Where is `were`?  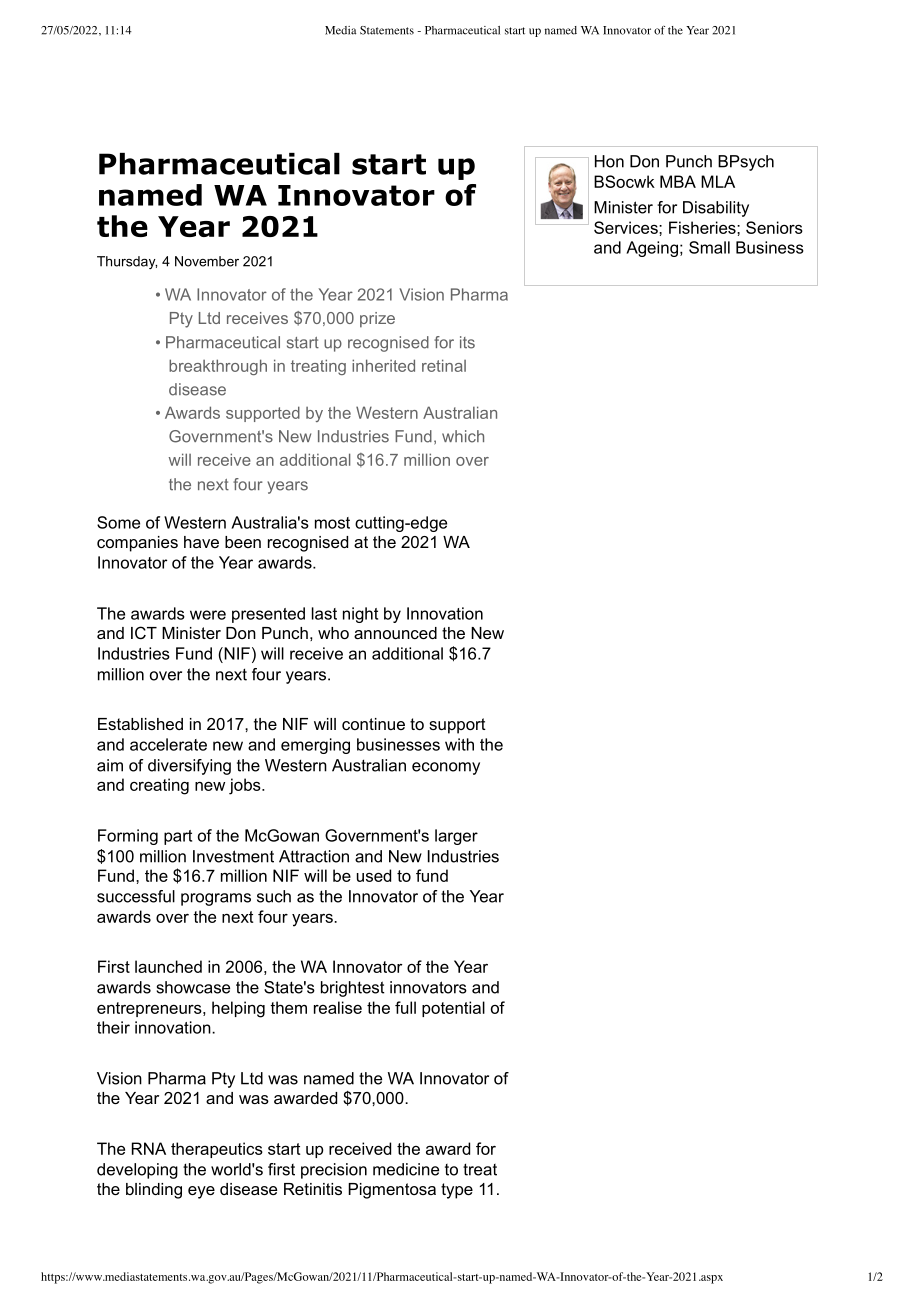 were is located at coordinates (208, 615).
